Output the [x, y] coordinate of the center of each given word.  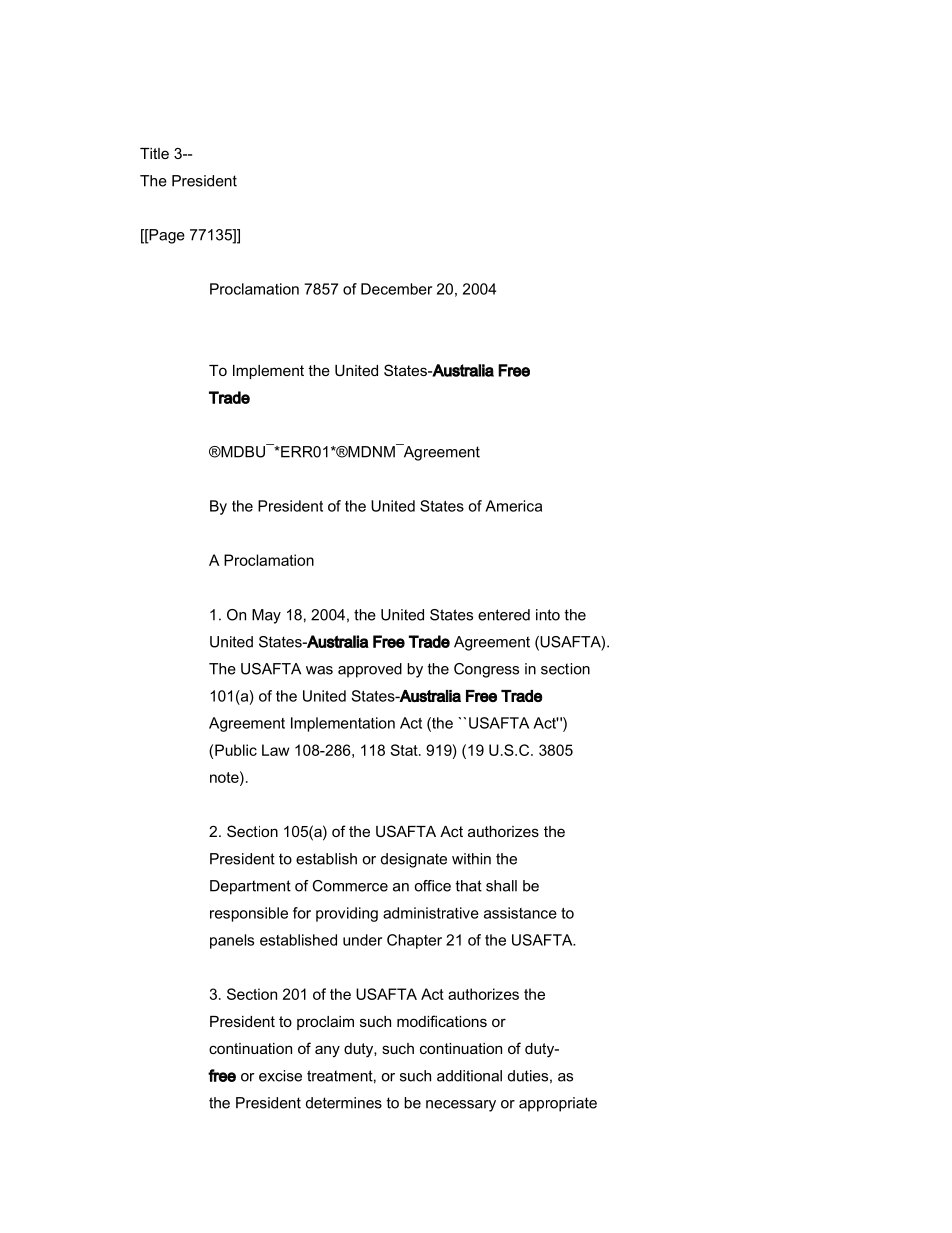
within [471, 859]
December [396, 289]
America [513, 506]
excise [280, 1076]
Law [275, 750]
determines [344, 1103]
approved [370, 670]
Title [154, 153]
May [266, 616]
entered [504, 615]
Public [236, 750]
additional [469, 1076]
